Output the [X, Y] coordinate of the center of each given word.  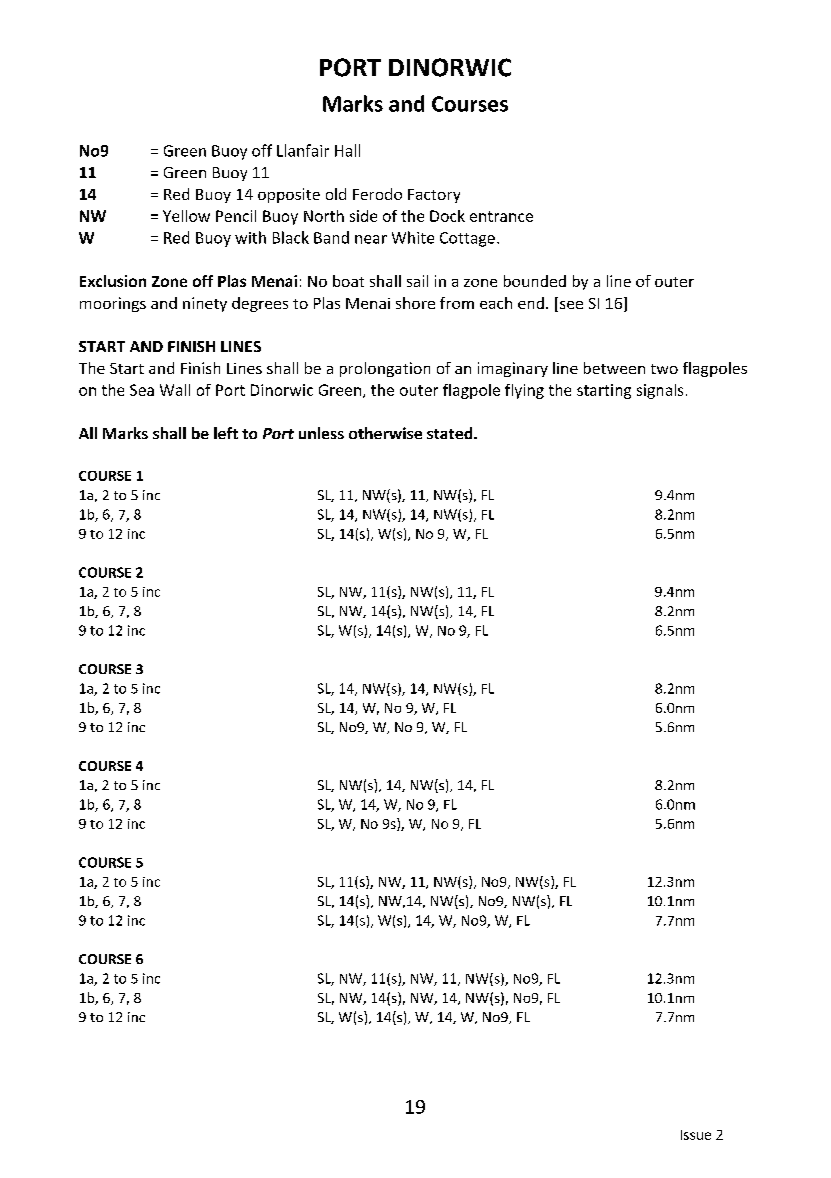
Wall [175, 390]
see [571, 305]
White [413, 237]
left [226, 433]
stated [451, 433]
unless [321, 433]
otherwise [385, 433]
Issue [696, 1135]
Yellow [186, 216]
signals [660, 391]
